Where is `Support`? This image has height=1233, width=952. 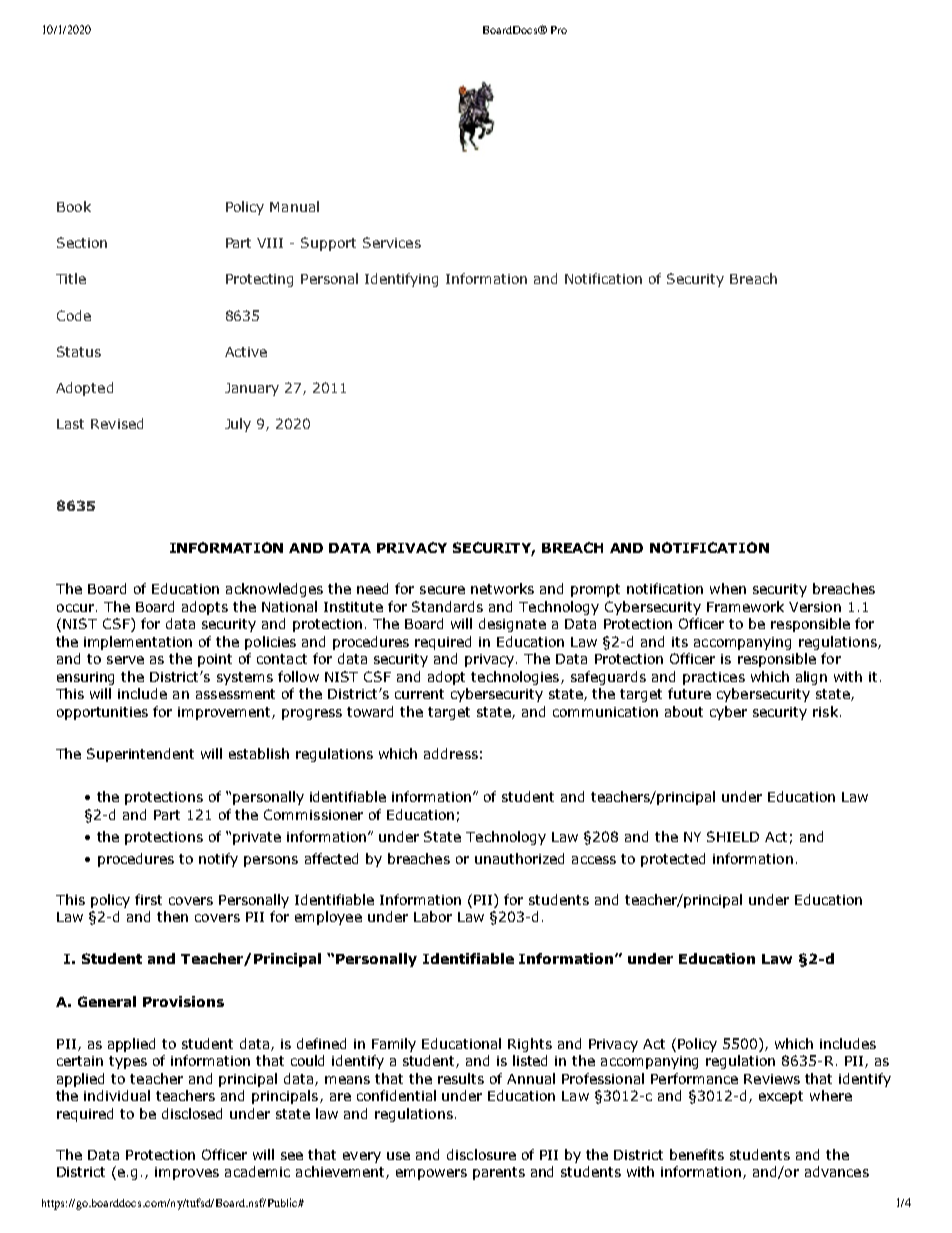
Support is located at coordinates (328, 244).
